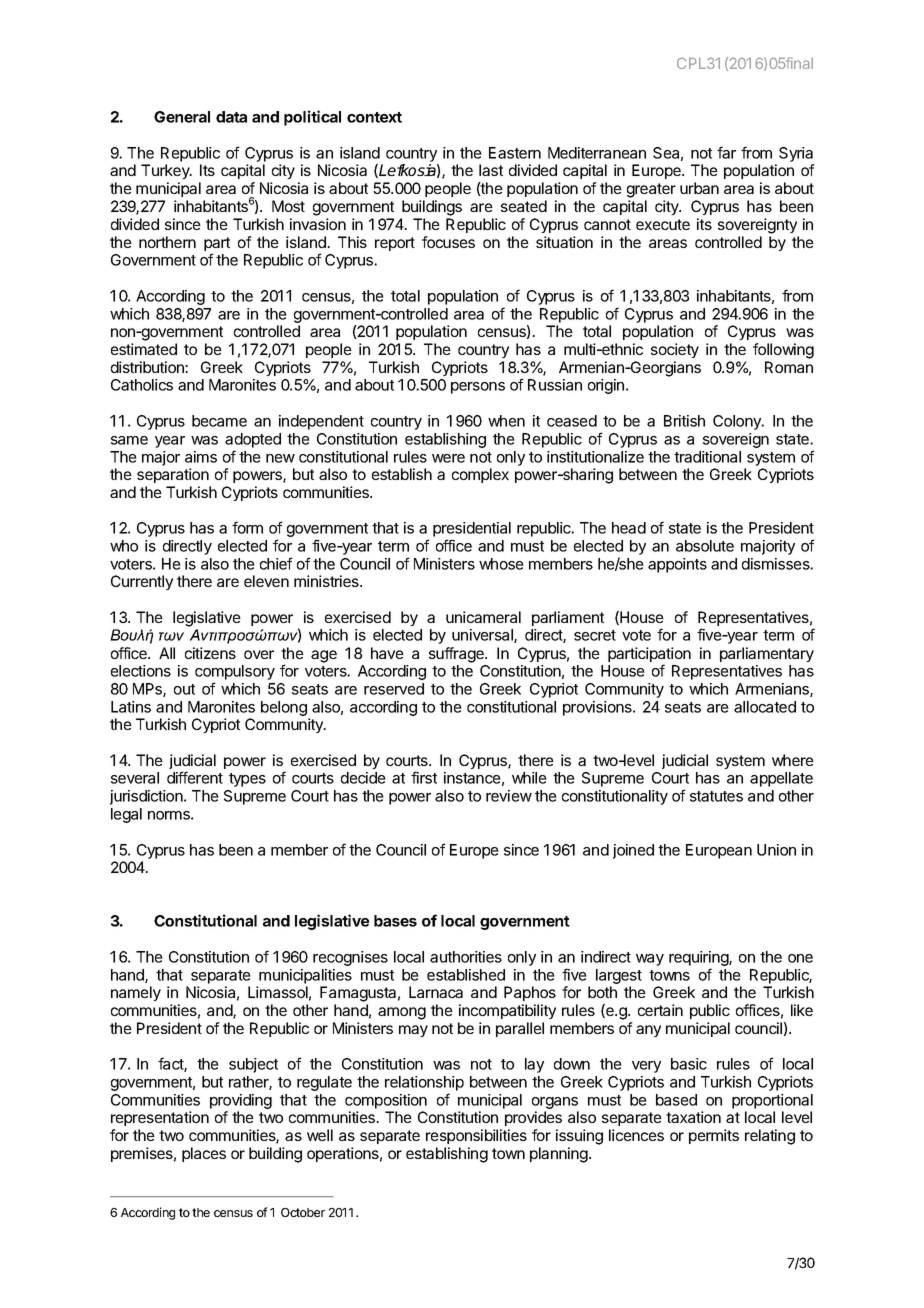 Image resolution: width=924 pixels, height=1308 pixels. Describe the element at coordinates (491, 170) in the document. I see `last` at that location.
